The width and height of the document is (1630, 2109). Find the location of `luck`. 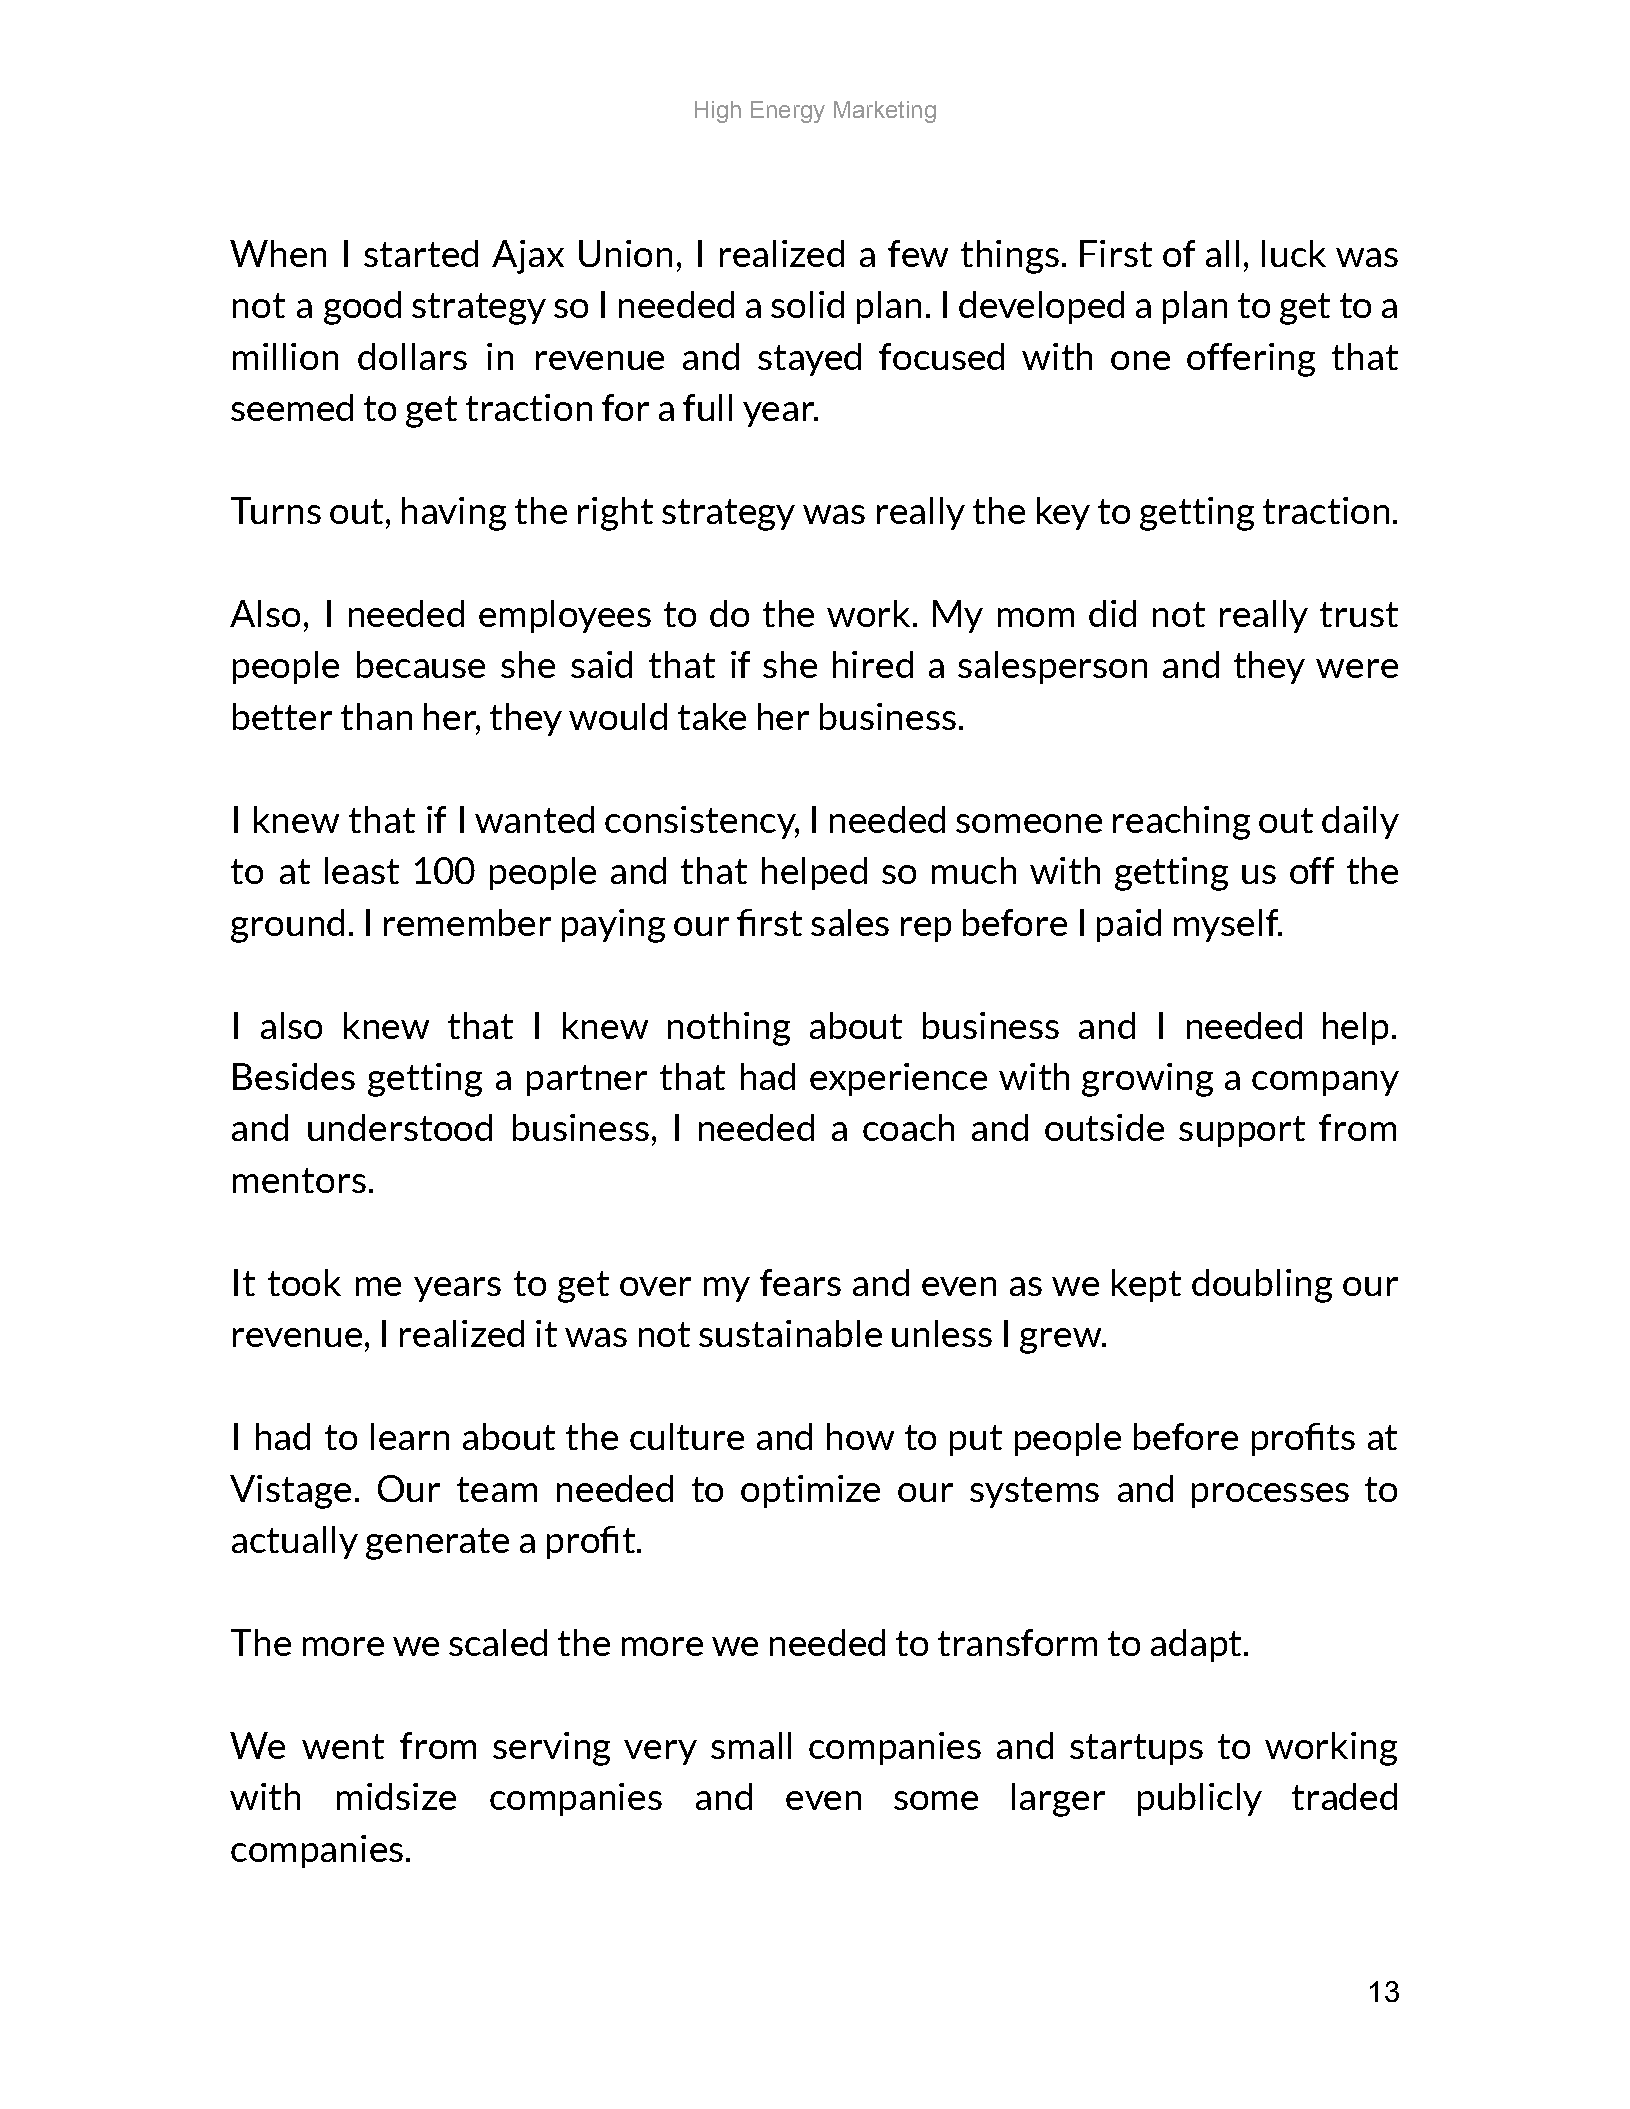

luck is located at coordinates (1294, 253).
